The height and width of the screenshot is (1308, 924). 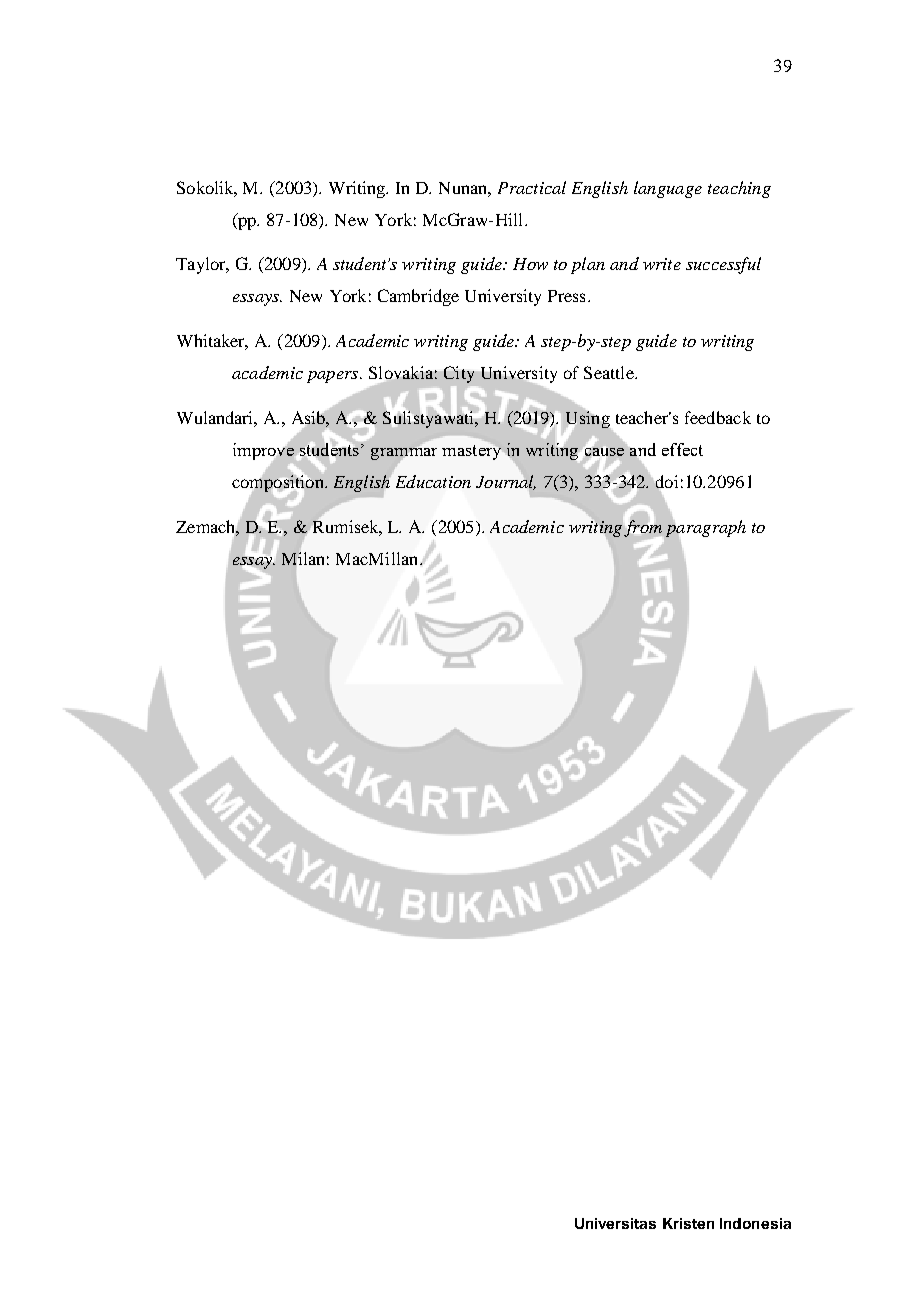 What do you see at coordinates (755, 1223) in the screenshot?
I see `Indonesia` at bounding box center [755, 1223].
